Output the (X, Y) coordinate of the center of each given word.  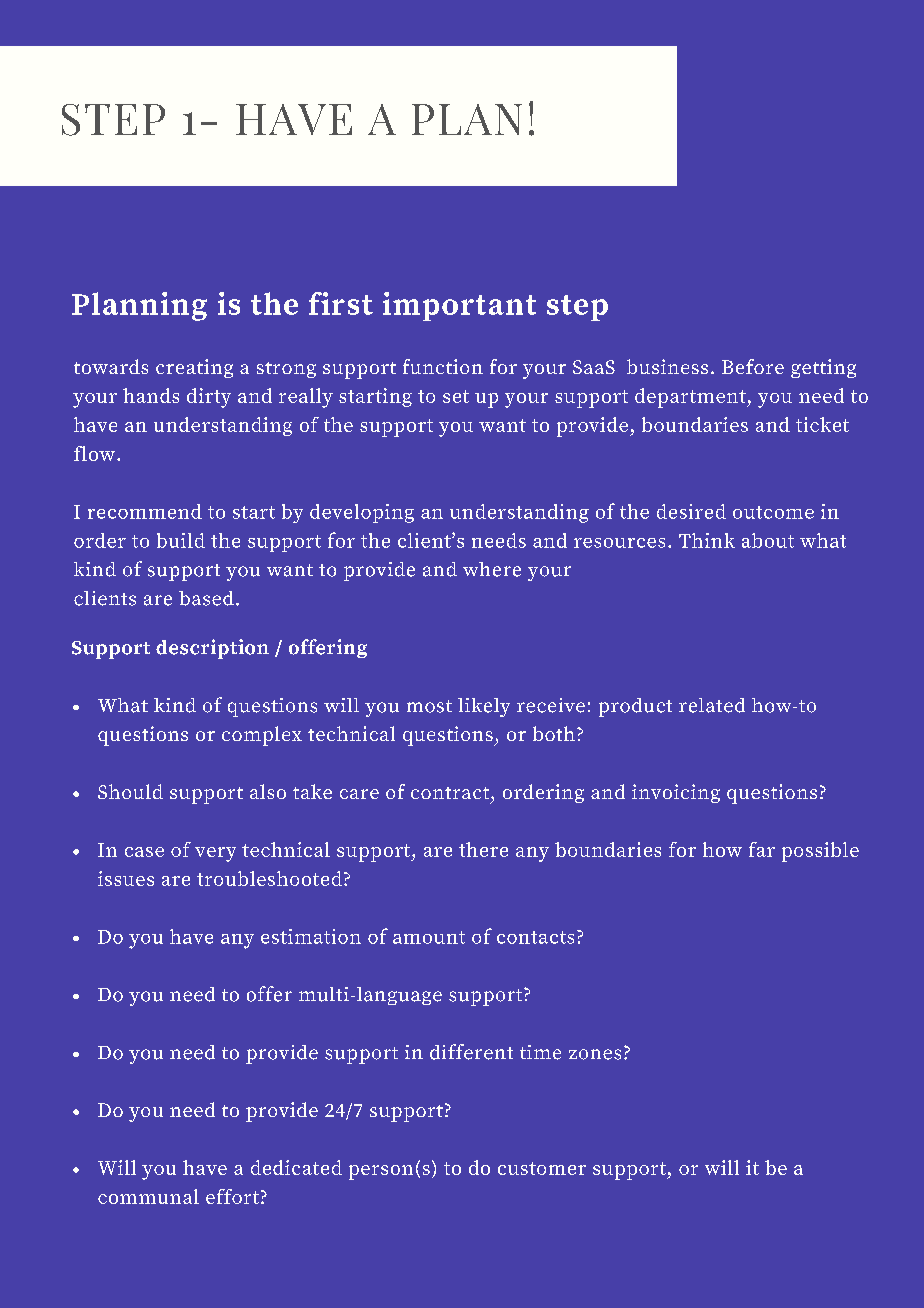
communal (148, 1196)
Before (753, 366)
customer (542, 1168)
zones (595, 1054)
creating (194, 368)
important (459, 306)
